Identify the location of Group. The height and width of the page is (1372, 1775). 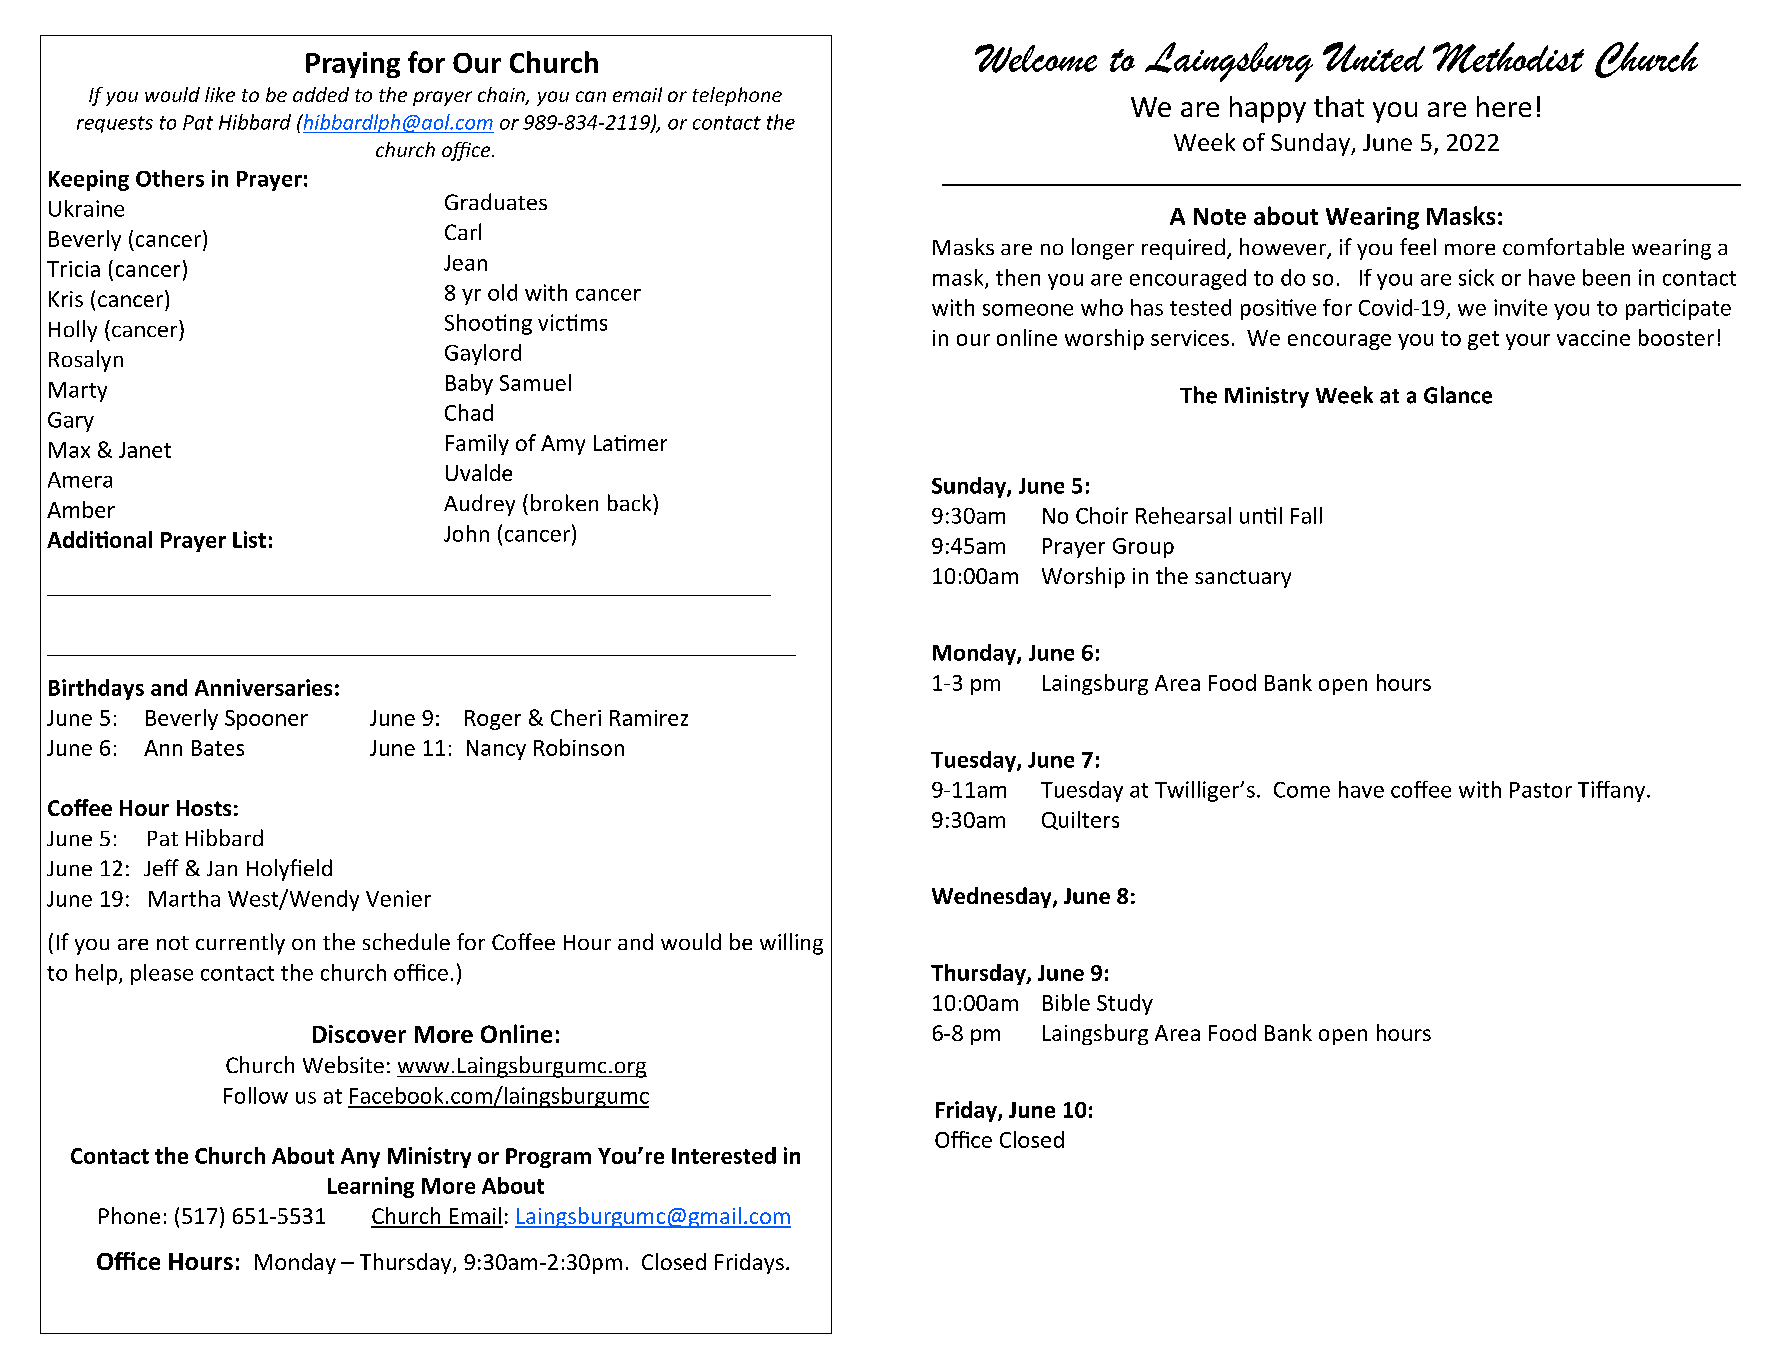
(1143, 548).
